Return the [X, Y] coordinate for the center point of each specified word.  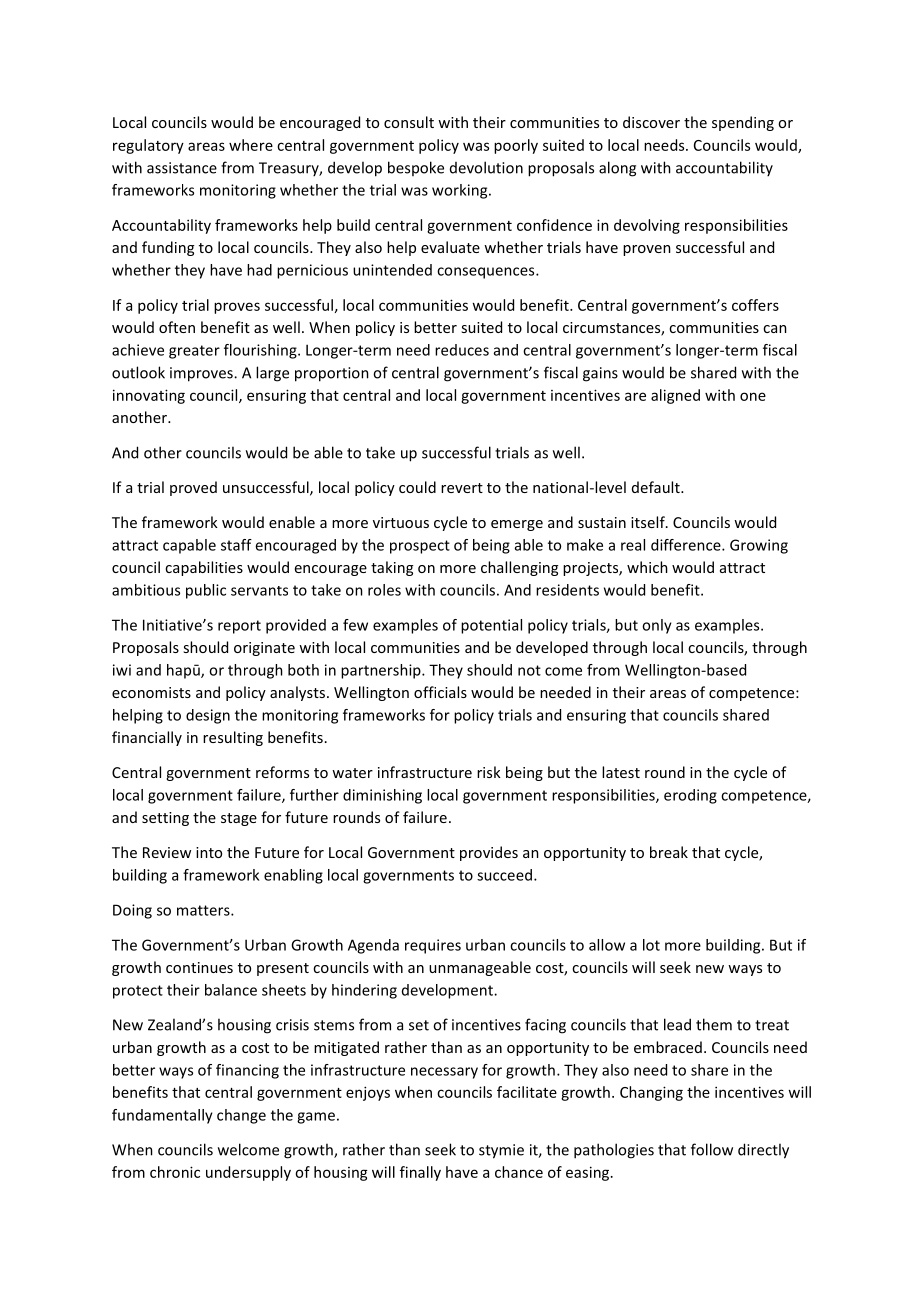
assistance [182, 168]
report [239, 627]
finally [420, 1173]
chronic [175, 1172]
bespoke [416, 168]
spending [743, 123]
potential [491, 626]
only [657, 626]
